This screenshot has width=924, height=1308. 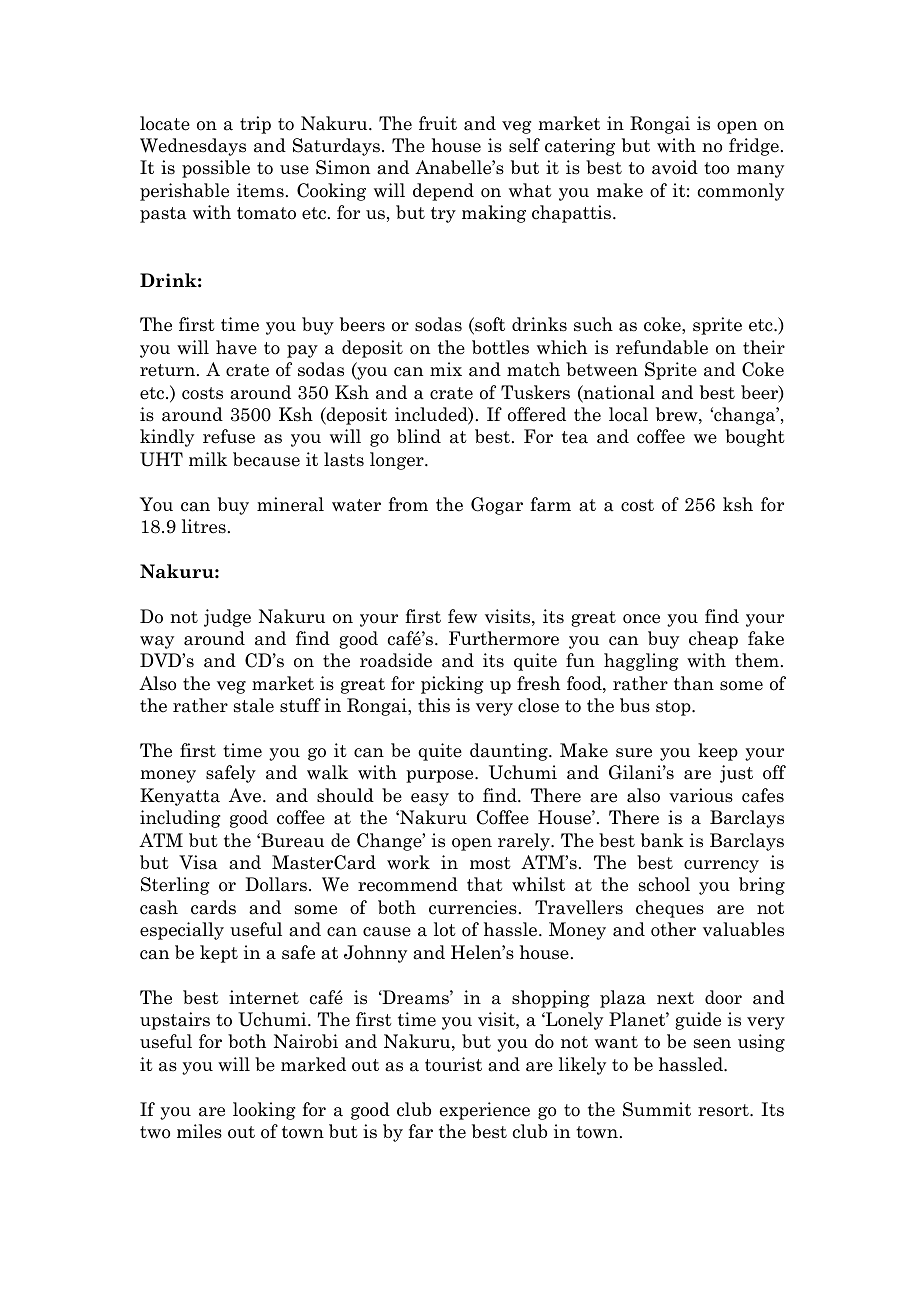 What do you see at coordinates (662, 347) in the screenshot?
I see `refundable` at bounding box center [662, 347].
